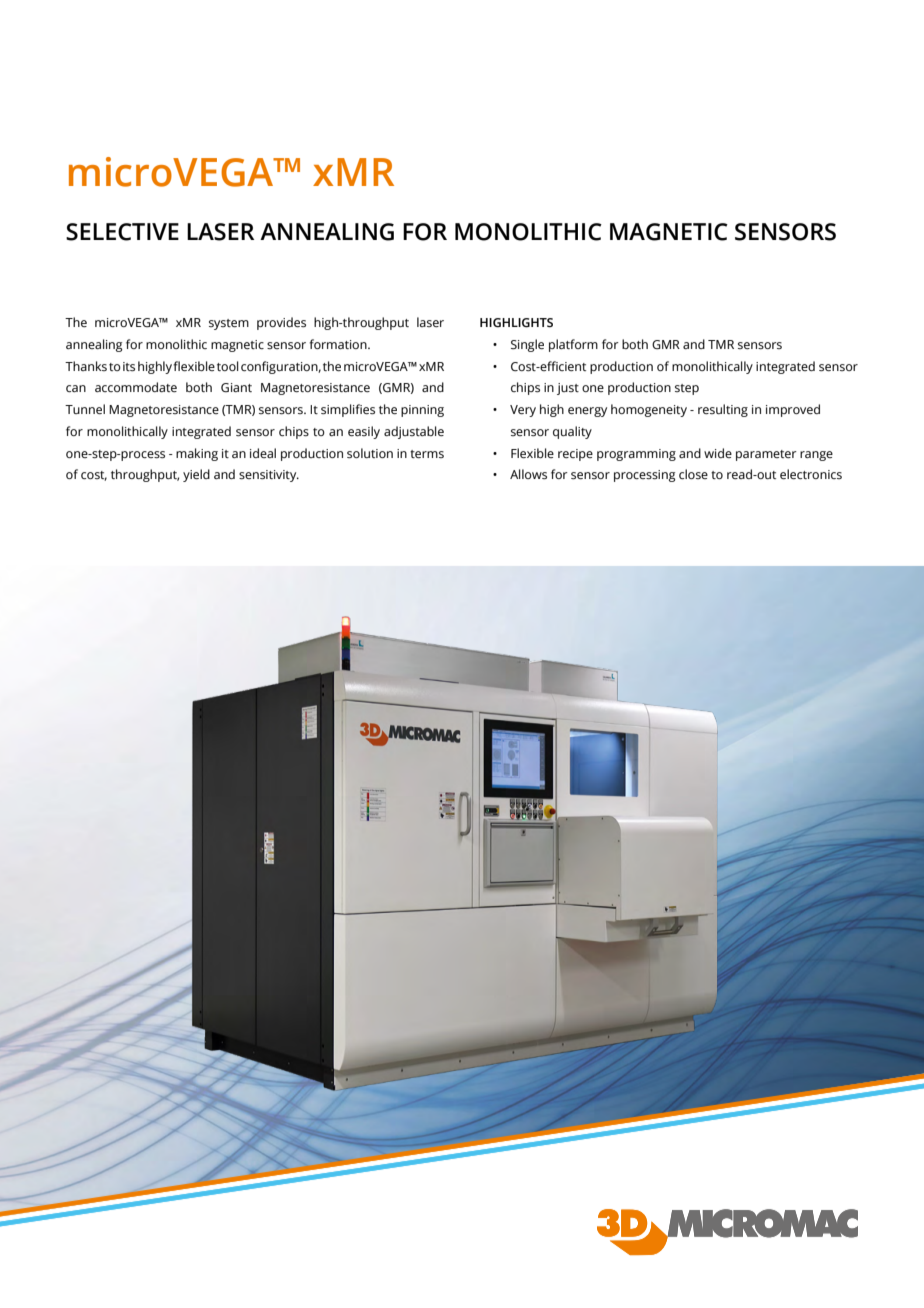 The image size is (924, 1308). I want to click on system, so click(229, 324).
